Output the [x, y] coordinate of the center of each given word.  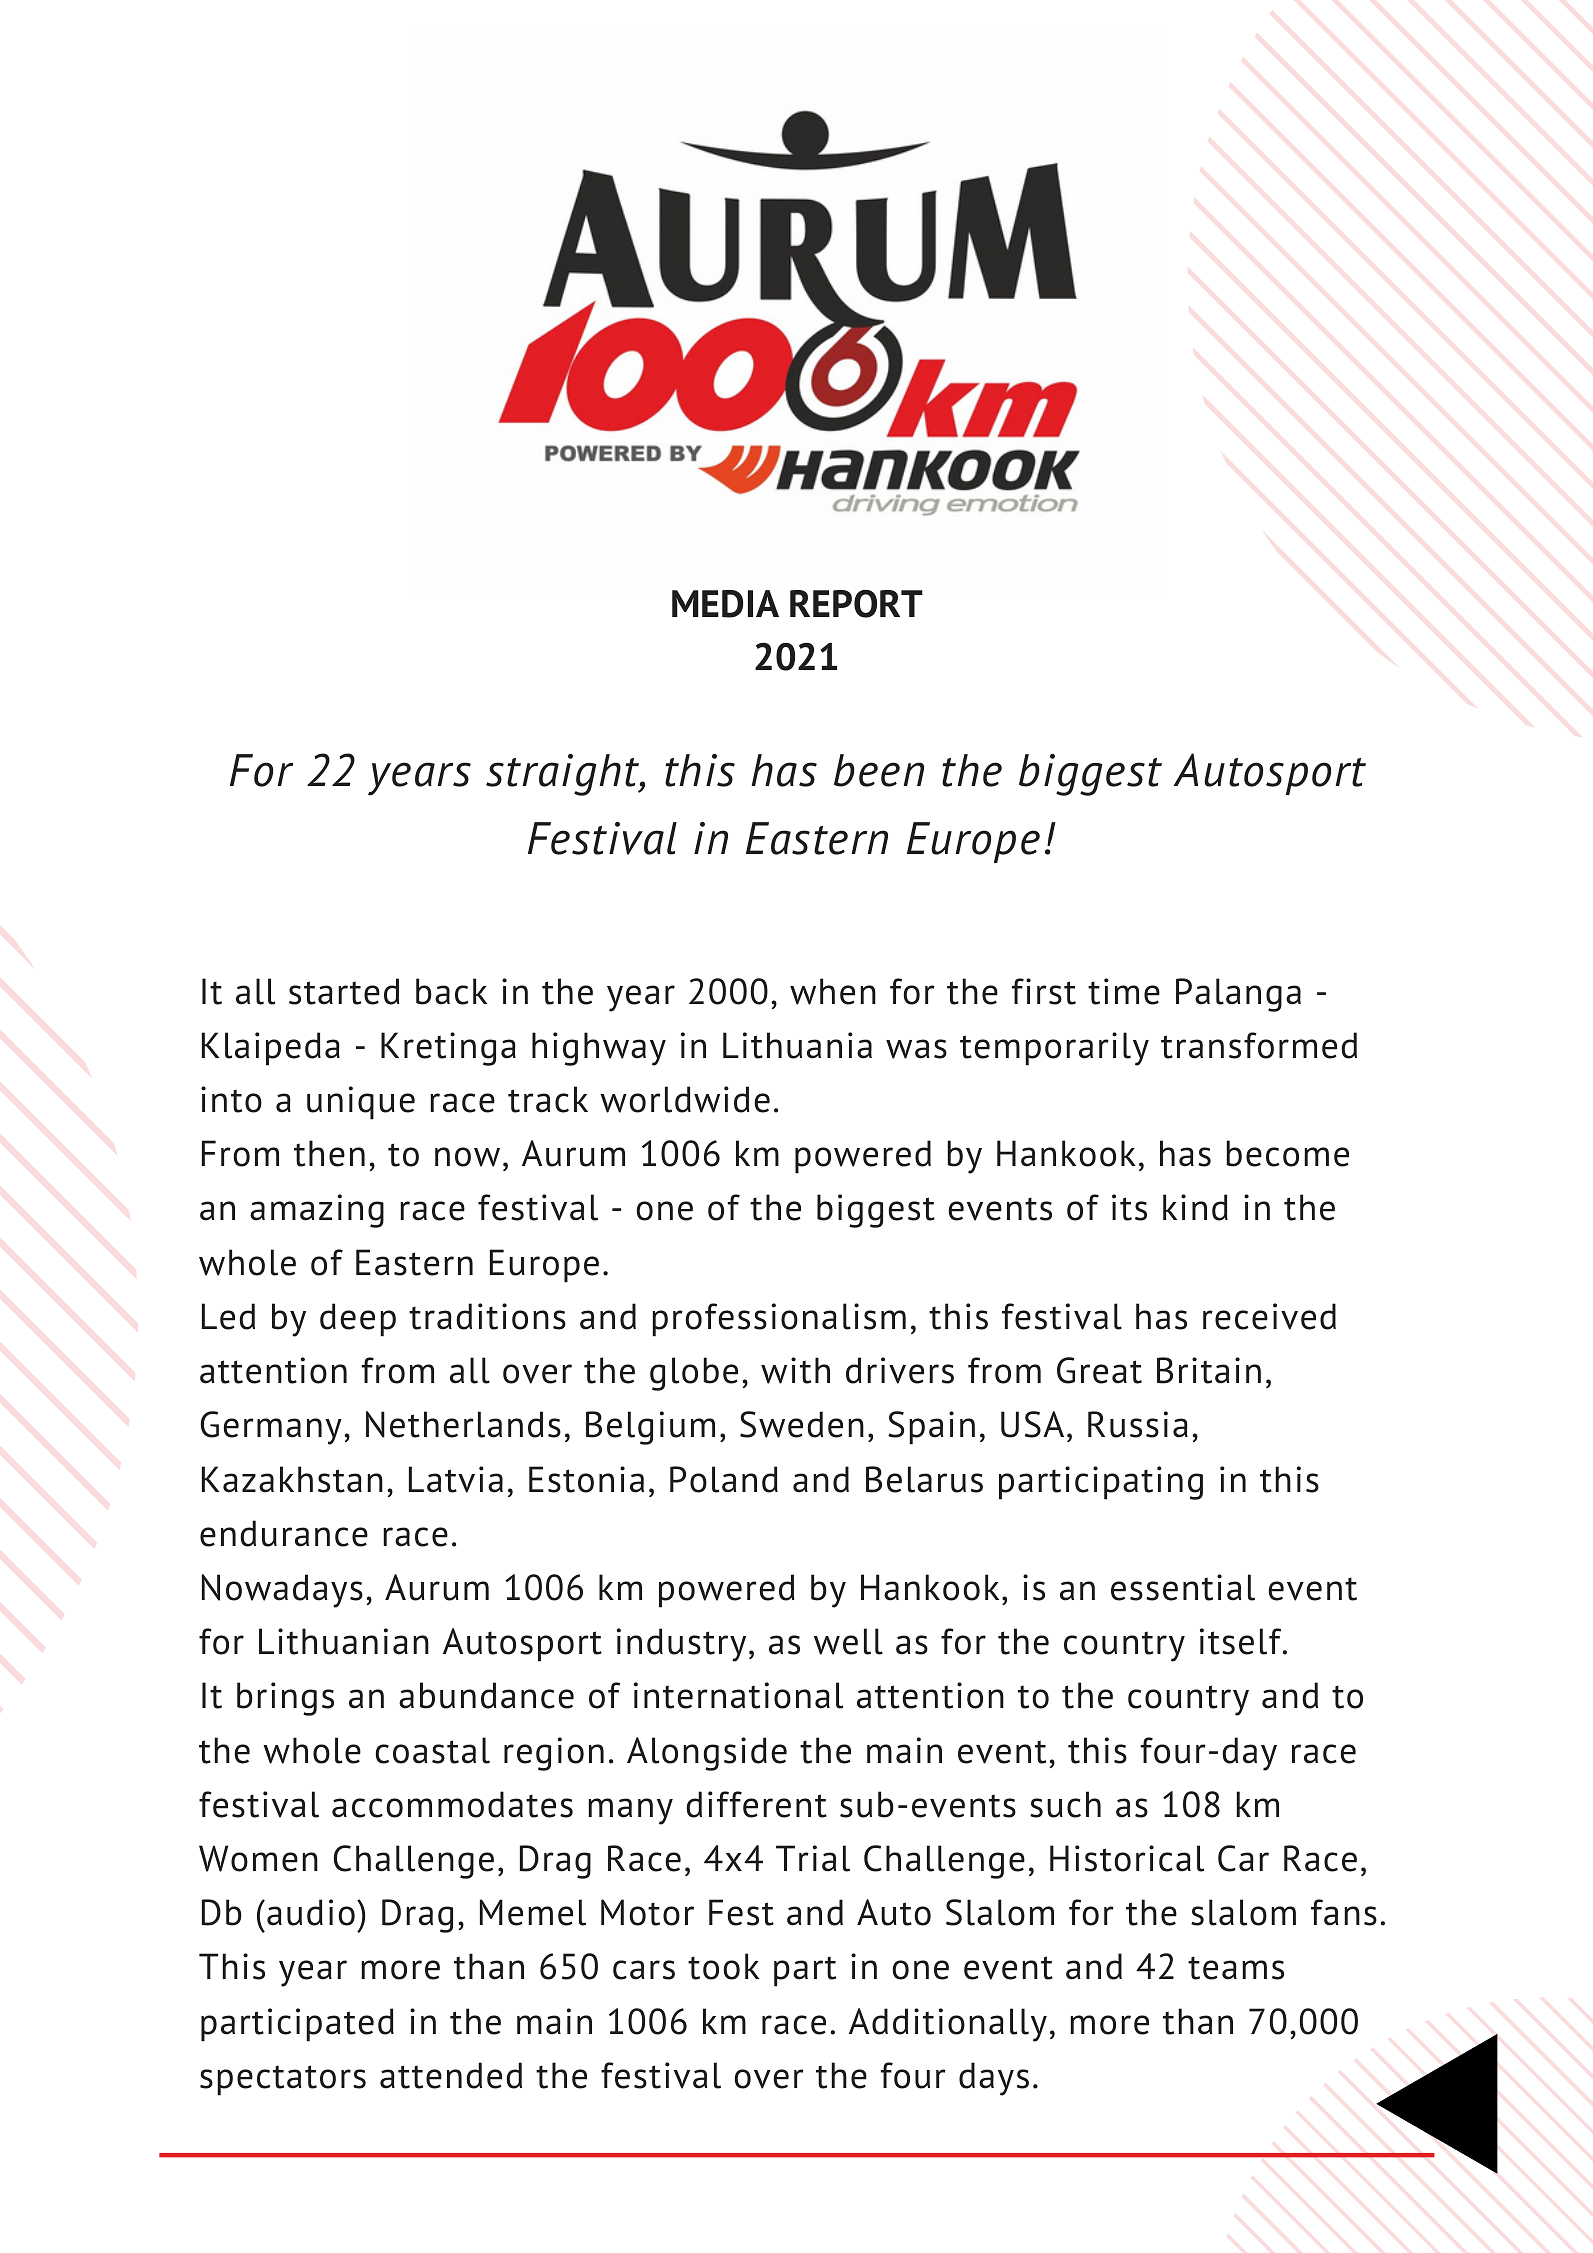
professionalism [779, 1320]
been [879, 770]
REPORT [856, 604]
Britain [1209, 1370]
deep [358, 1320]
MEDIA [725, 604]
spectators [283, 2080]
